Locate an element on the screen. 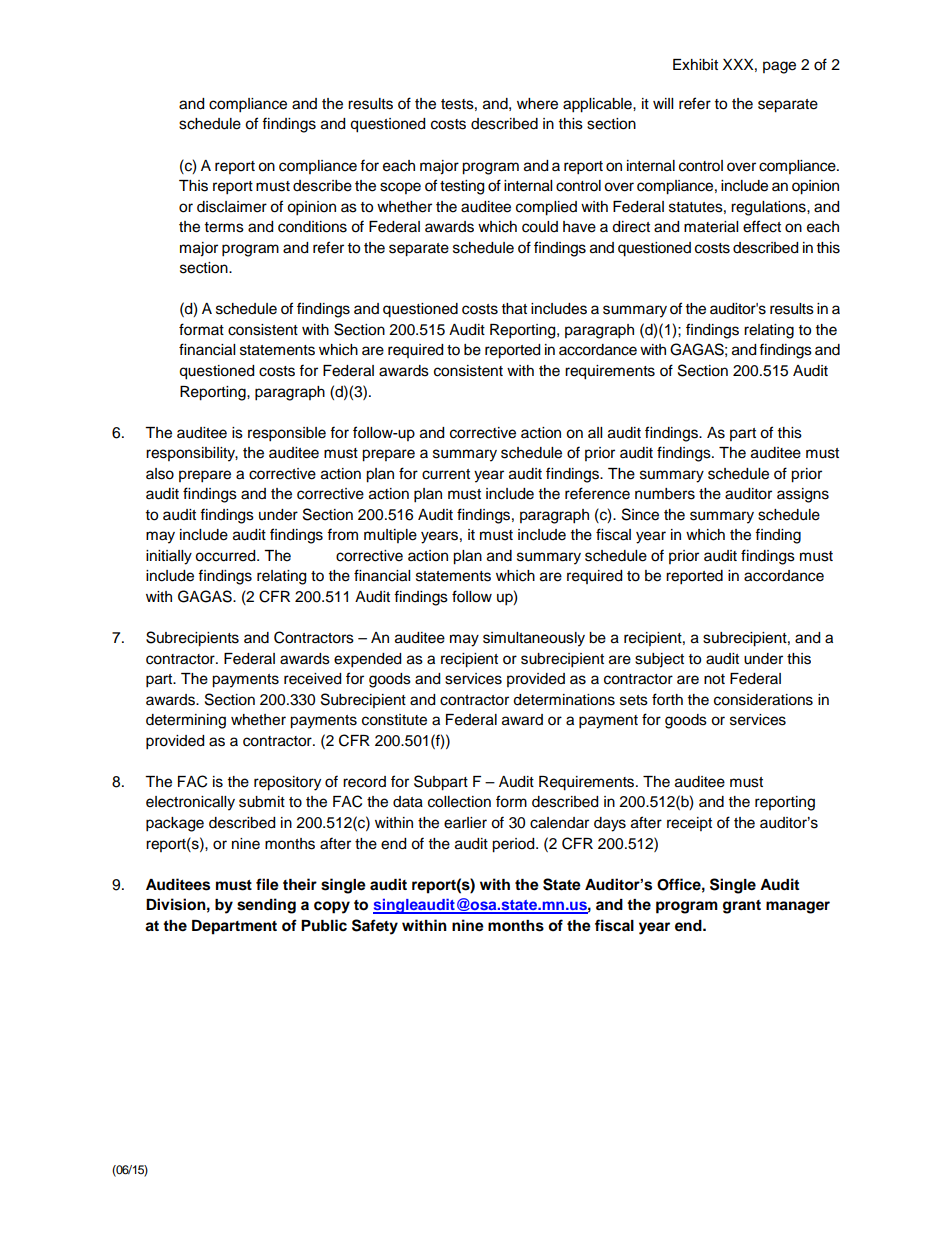 The width and height of the screenshot is (952, 1233). where is located at coordinates (537, 104).
